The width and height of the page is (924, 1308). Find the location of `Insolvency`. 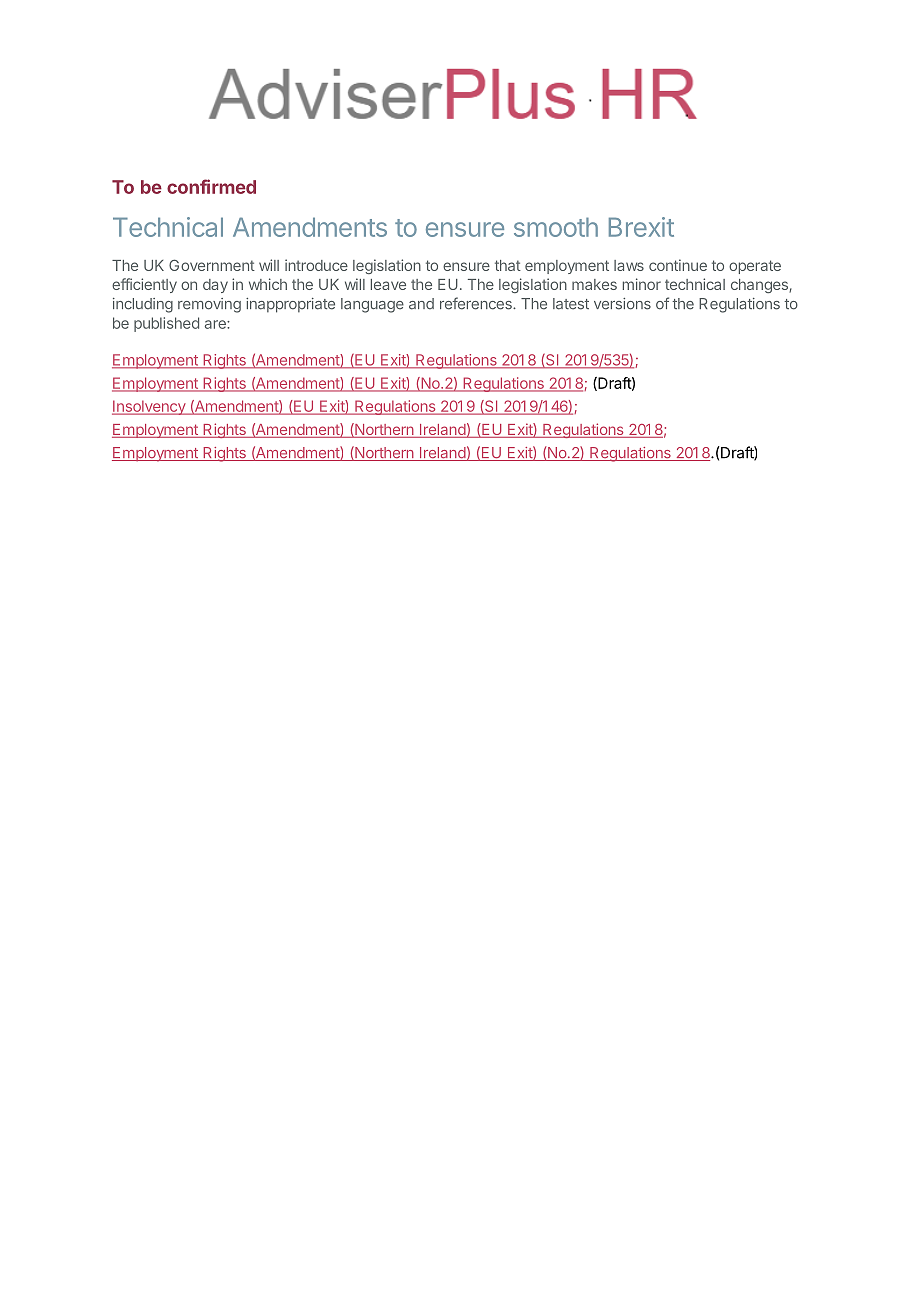

Insolvency is located at coordinates (150, 407).
